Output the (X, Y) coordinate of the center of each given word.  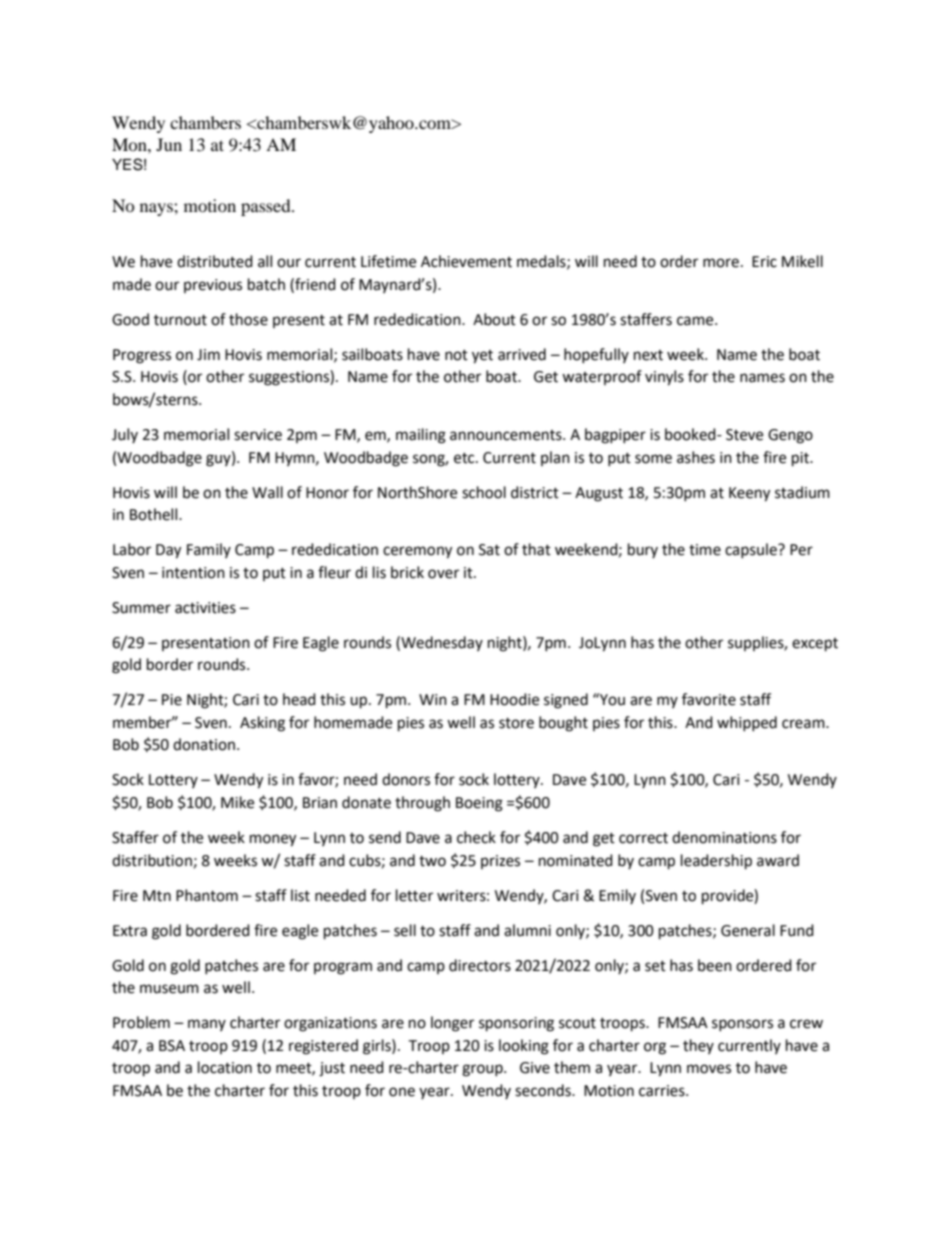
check (476, 837)
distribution (152, 860)
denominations (724, 837)
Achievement (466, 261)
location (225, 1067)
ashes (696, 457)
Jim (208, 355)
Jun (169, 144)
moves (709, 1069)
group (483, 1070)
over (443, 574)
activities (205, 608)
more (721, 263)
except (815, 645)
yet (482, 357)
